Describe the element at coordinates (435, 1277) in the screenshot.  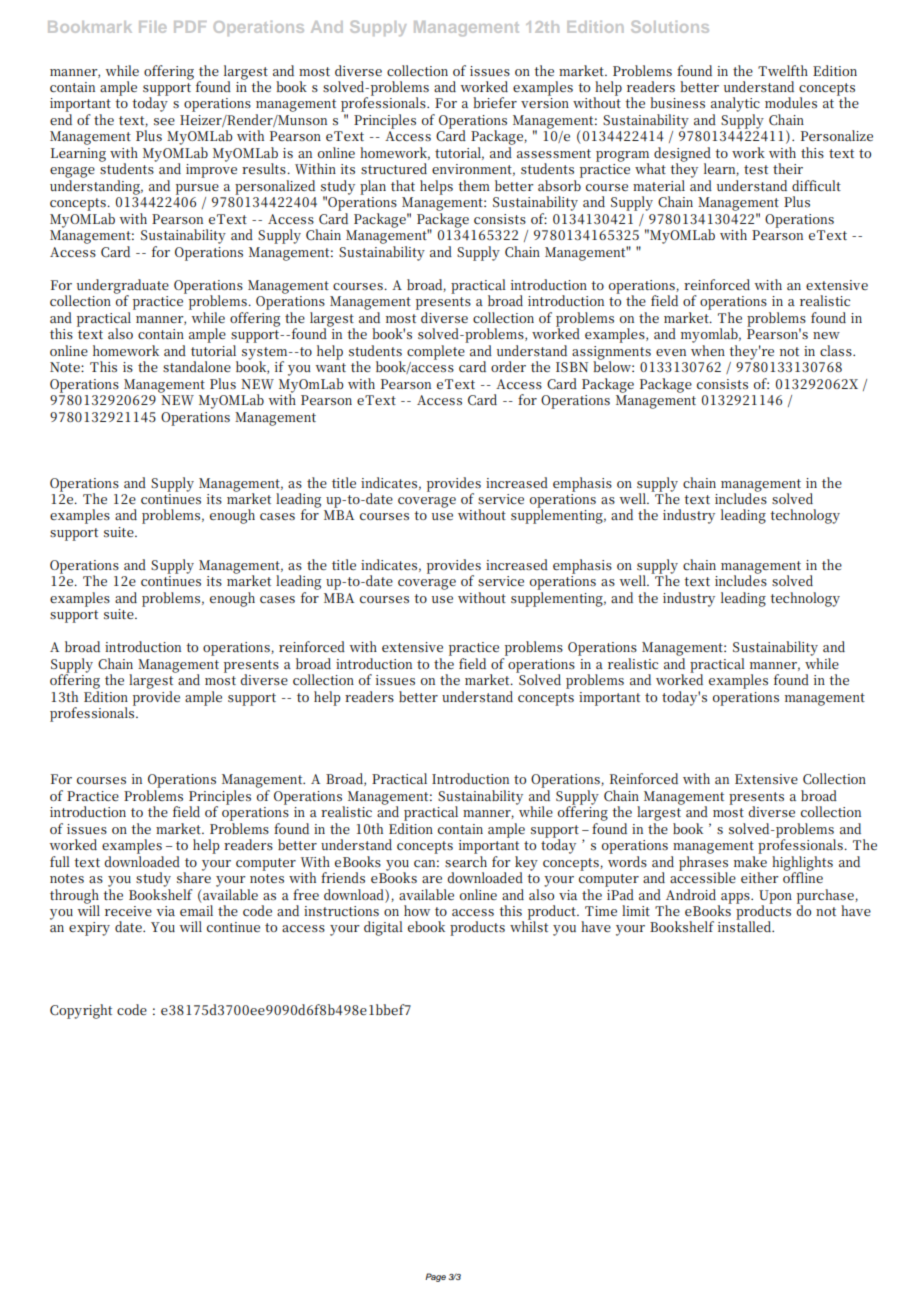
I see `Page` at that location.
